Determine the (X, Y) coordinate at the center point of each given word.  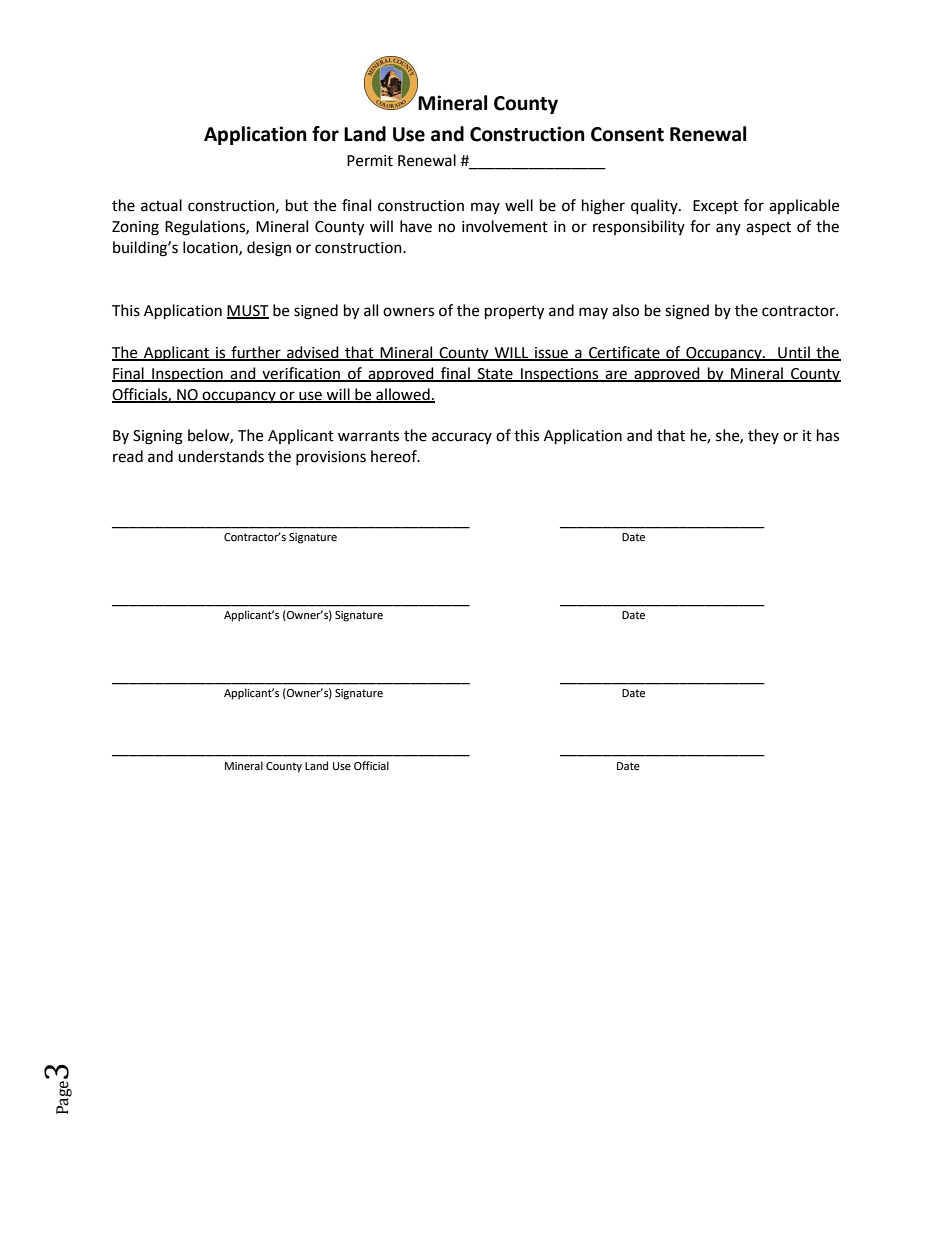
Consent (627, 134)
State (495, 374)
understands (221, 456)
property (514, 313)
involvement (505, 226)
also (625, 310)
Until (794, 353)
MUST (248, 312)
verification (301, 374)
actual (161, 205)
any (728, 229)
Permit (370, 161)
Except (715, 207)
